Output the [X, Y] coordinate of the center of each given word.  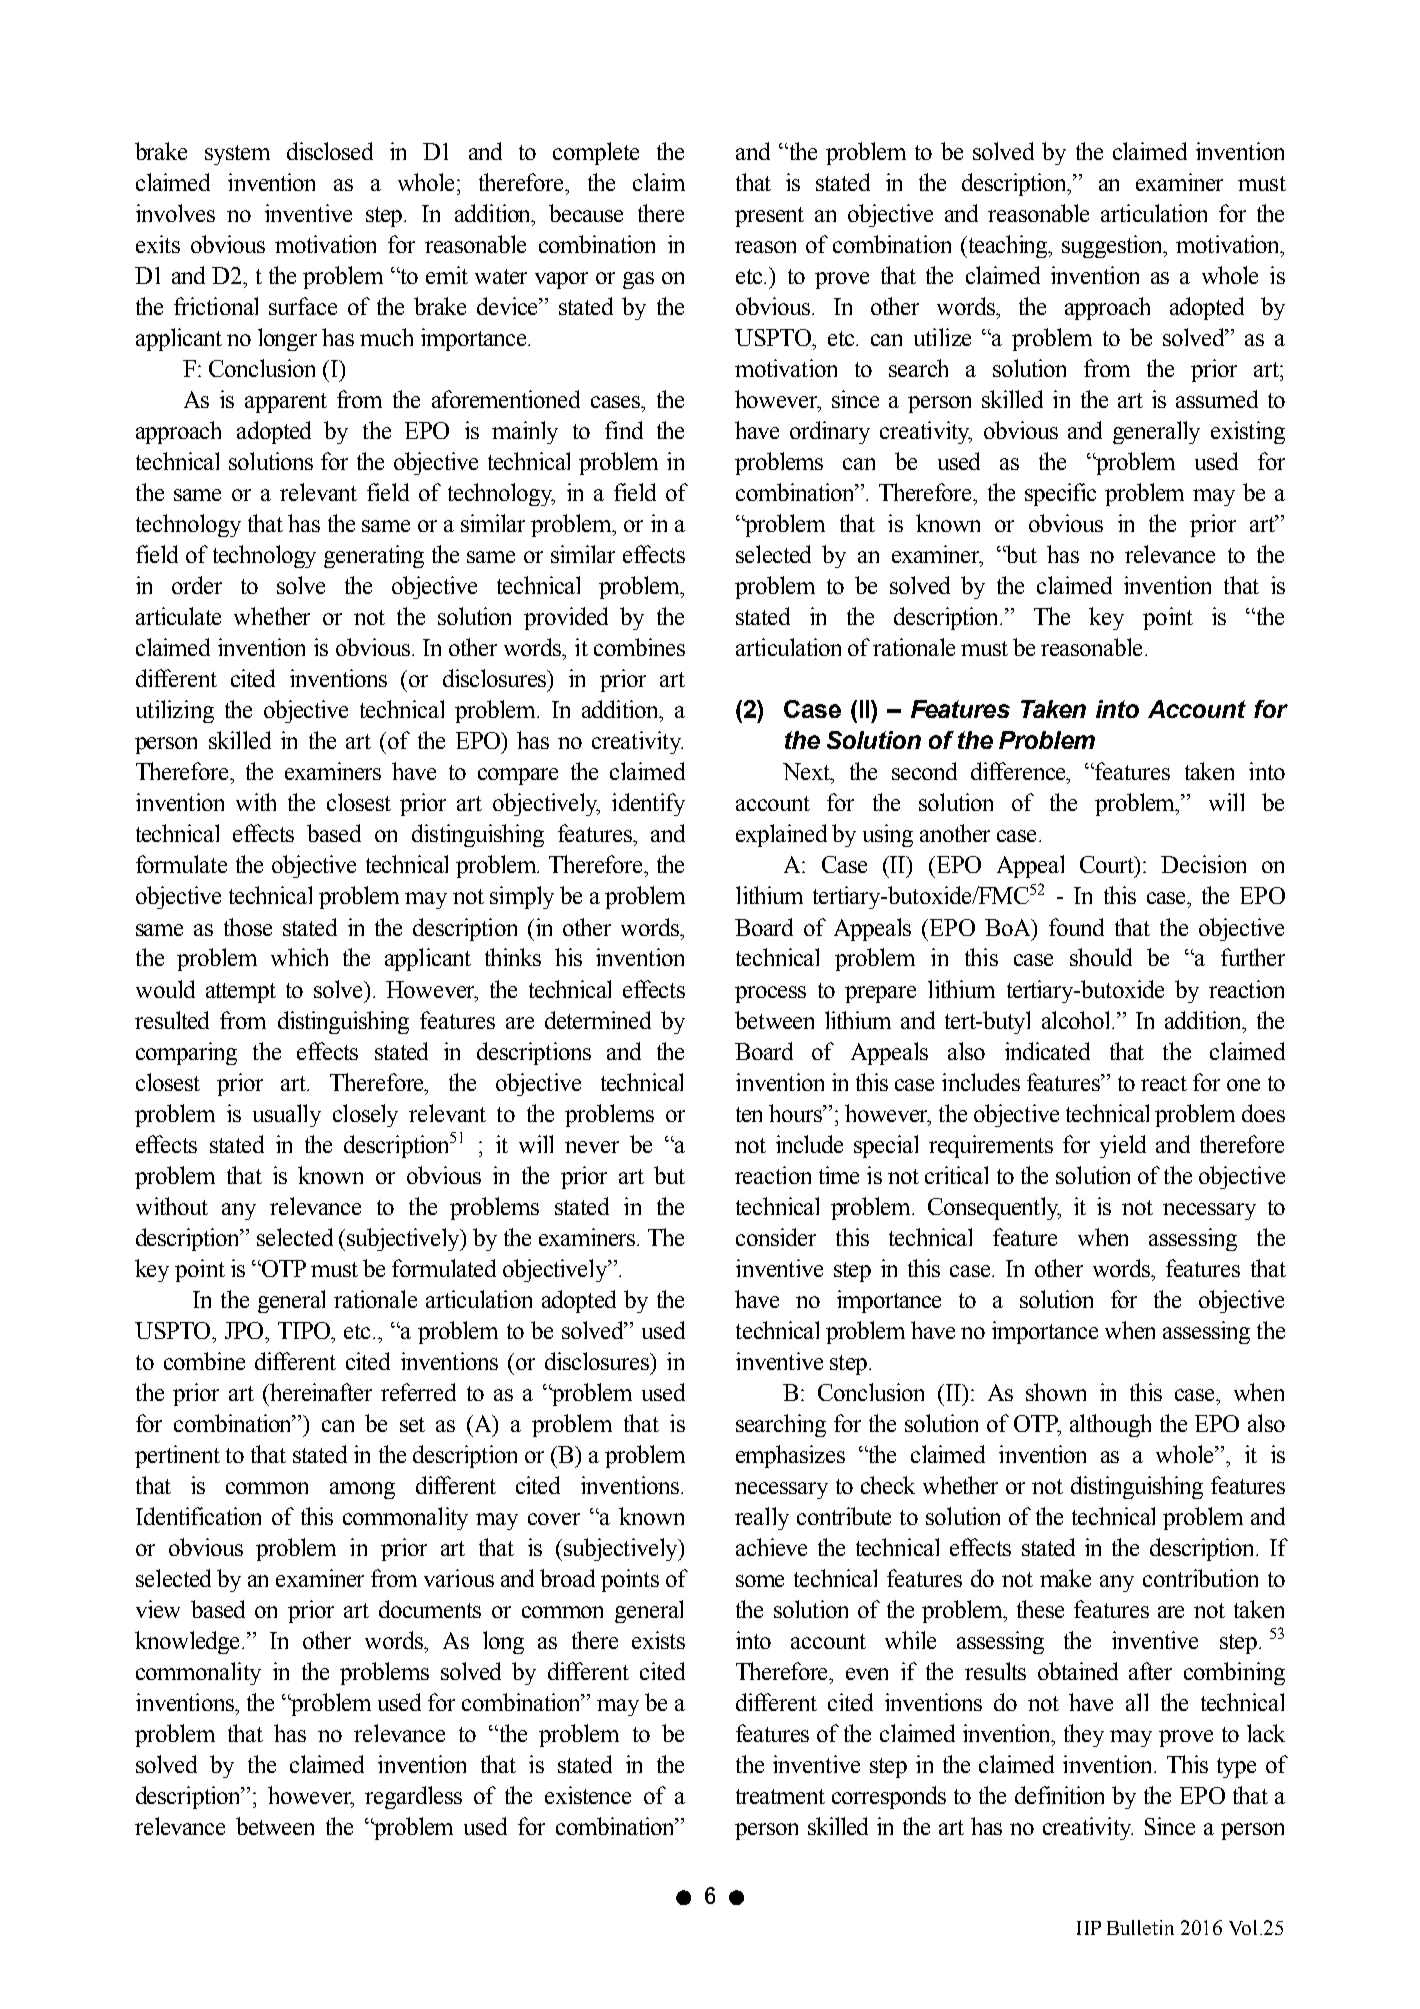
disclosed [330, 151]
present [769, 217]
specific [1060, 494]
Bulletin [1140, 1927]
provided [566, 618]
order [197, 585]
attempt [241, 993]
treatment [780, 1796]
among [362, 1490]
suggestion [1114, 246]
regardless [413, 1797]
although [1110, 1425]
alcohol [1077, 1020]
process [770, 994]
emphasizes [790, 1456]
